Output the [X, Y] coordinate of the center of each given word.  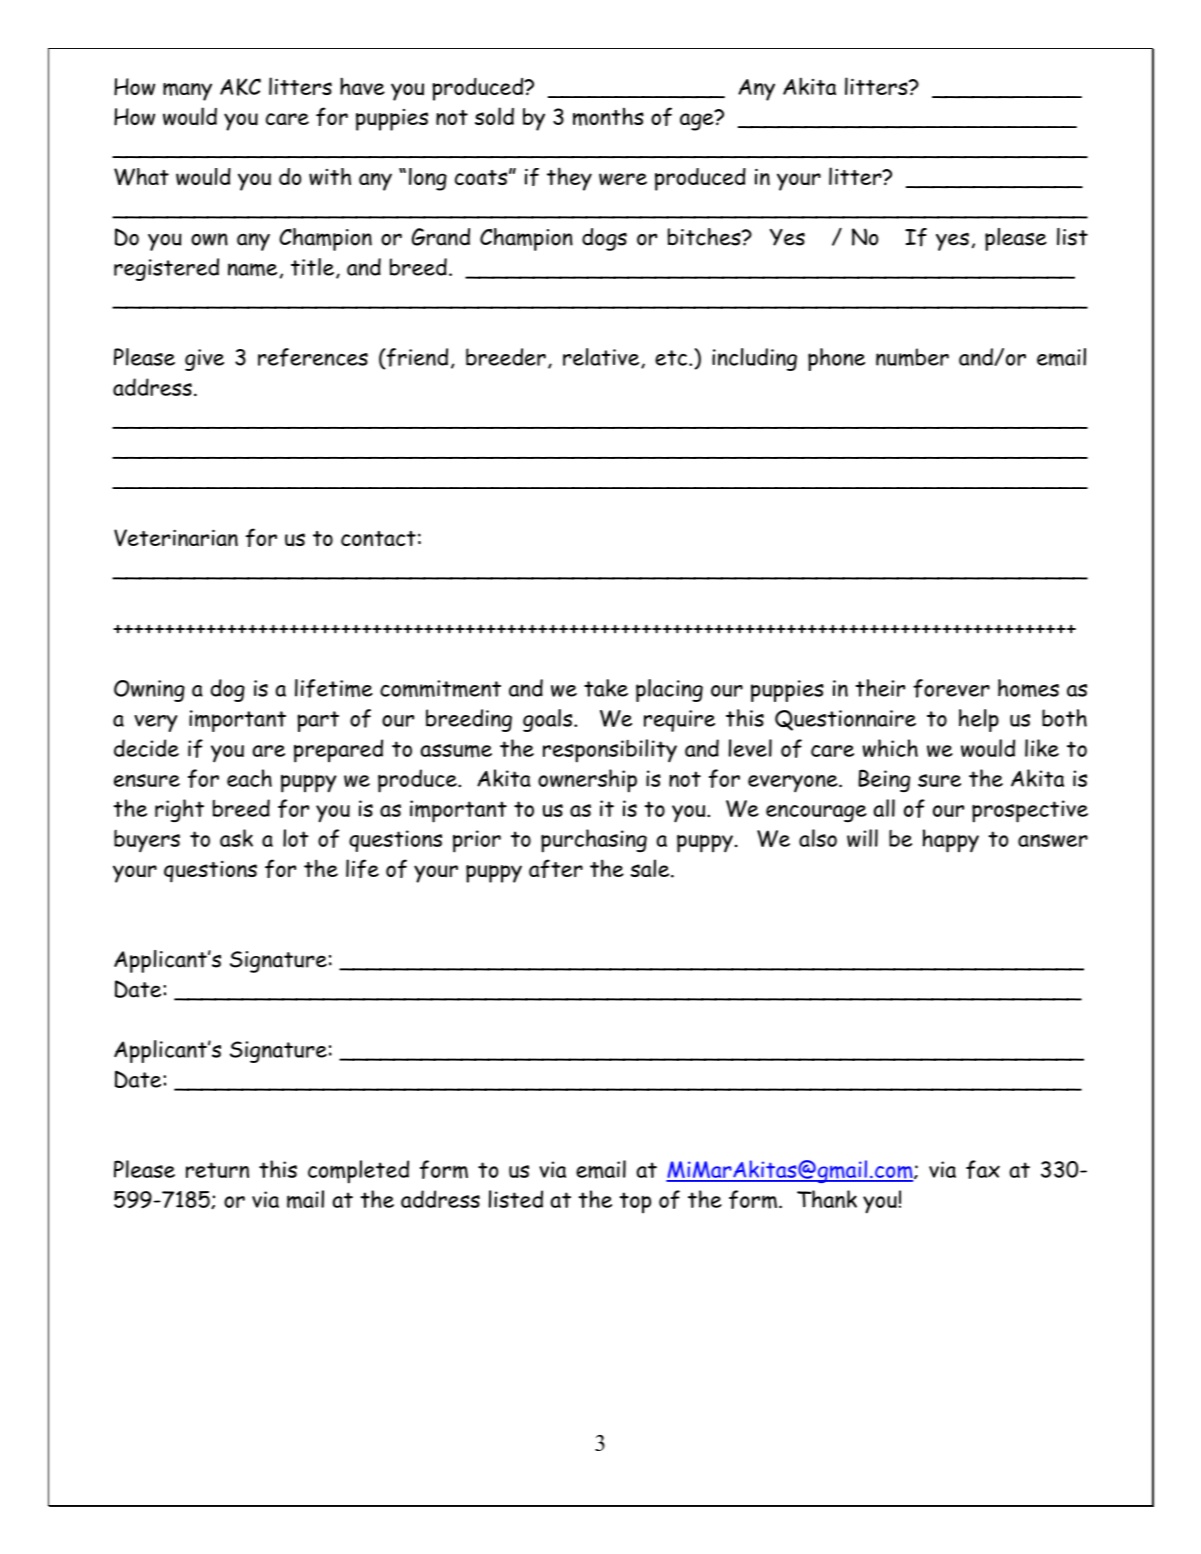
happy [951, 841]
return [217, 1170]
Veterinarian [176, 537]
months [608, 116]
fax [983, 1169]
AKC [240, 87]
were [623, 179]
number [912, 357]
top [635, 1203]
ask [236, 838]
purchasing [594, 841]
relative [602, 358]
